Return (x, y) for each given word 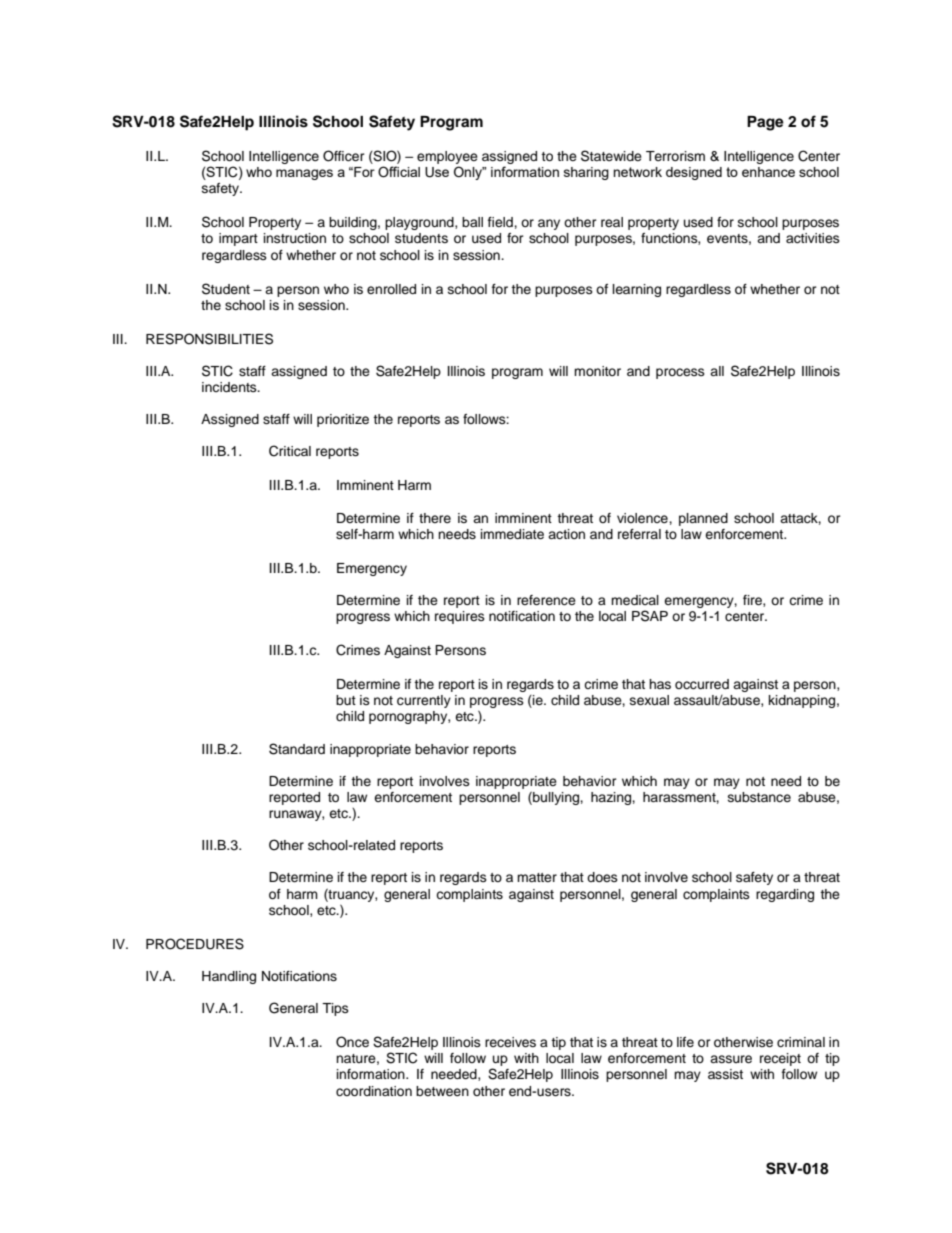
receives (510, 1042)
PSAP (650, 616)
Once (352, 1042)
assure (731, 1059)
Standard (297, 749)
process (680, 373)
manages (304, 174)
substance (759, 797)
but (346, 700)
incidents (230, 387)
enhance (768, 172)
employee (447, 159)
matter (537, 877)
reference (546, 600)
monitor (597, 371)
